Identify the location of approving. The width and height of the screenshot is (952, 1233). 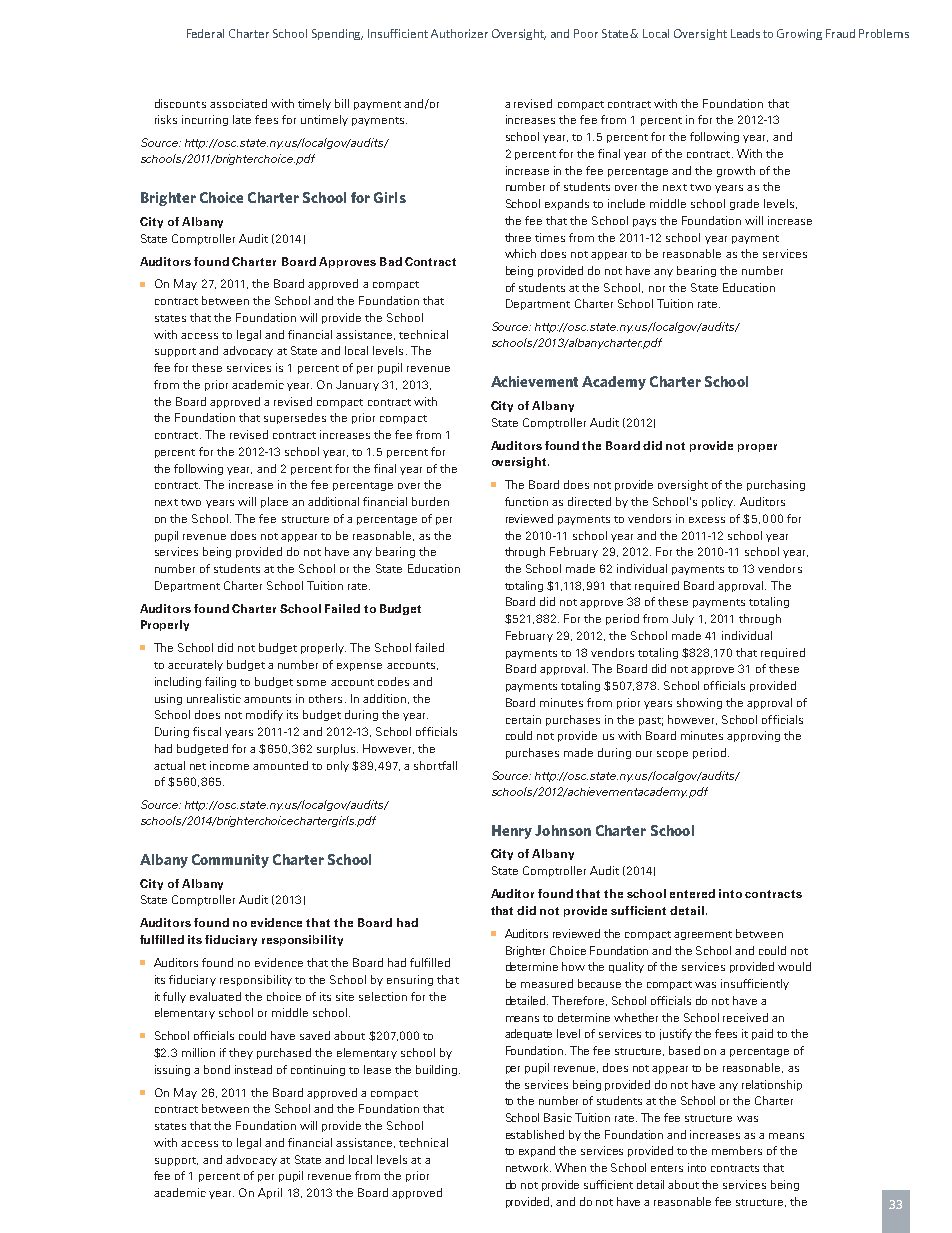
(753, 736).
